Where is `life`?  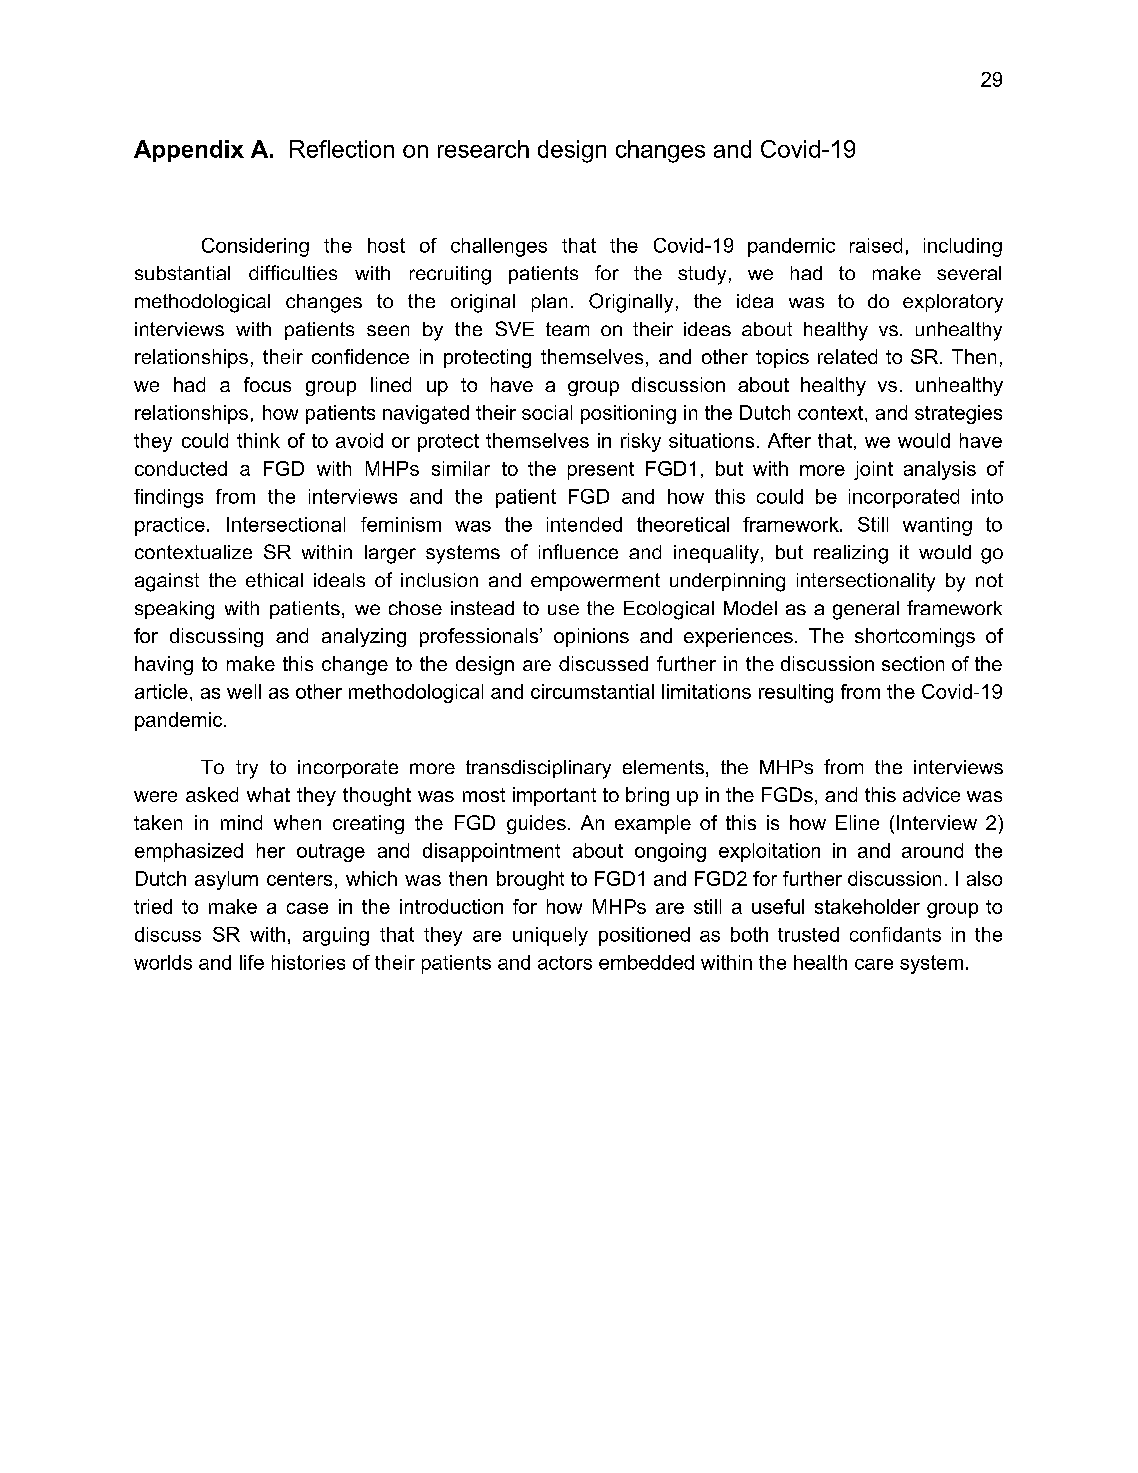 life is located at coordinates (252, 962).
